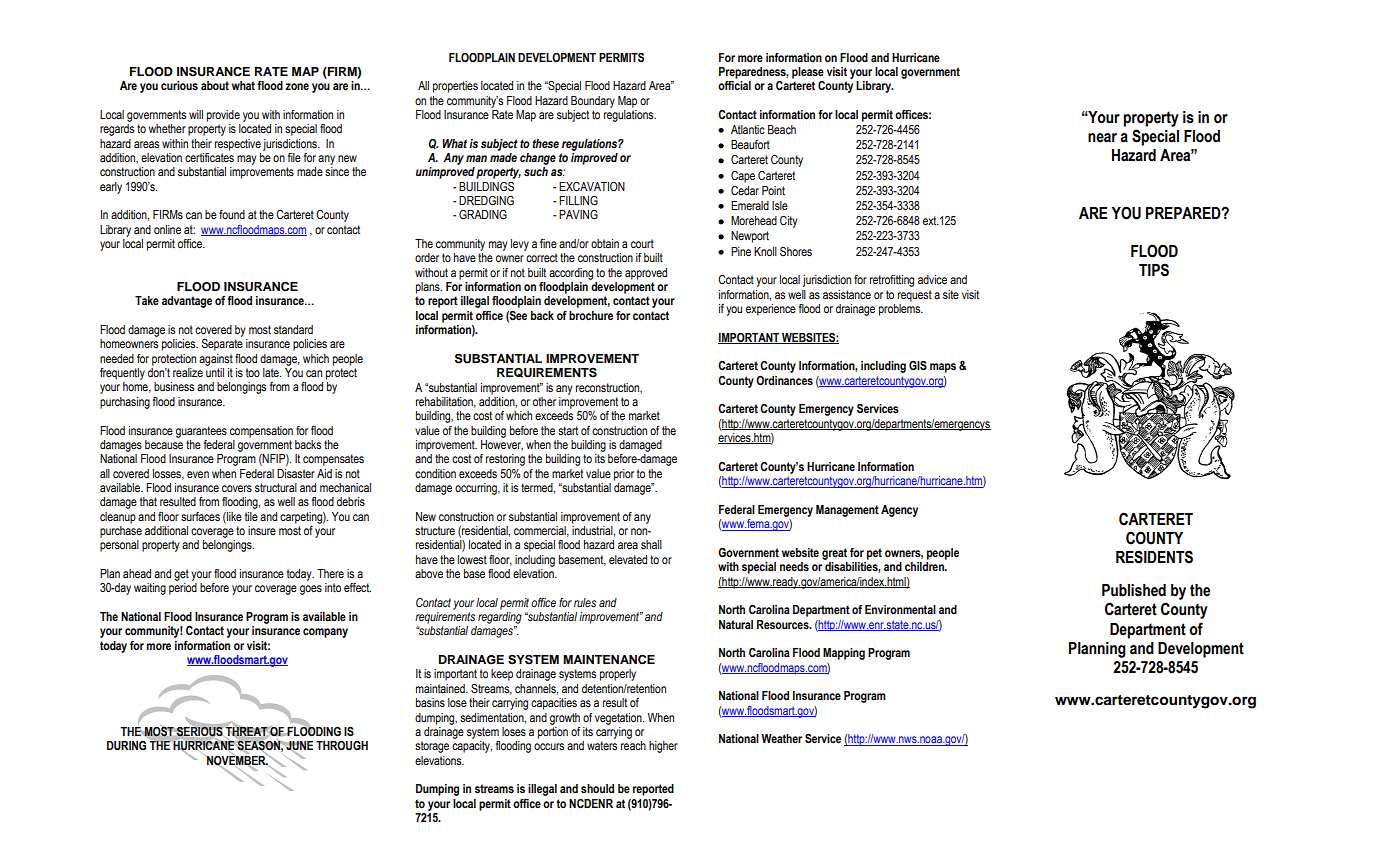  I want to click on compensation, so click(261, 432).
